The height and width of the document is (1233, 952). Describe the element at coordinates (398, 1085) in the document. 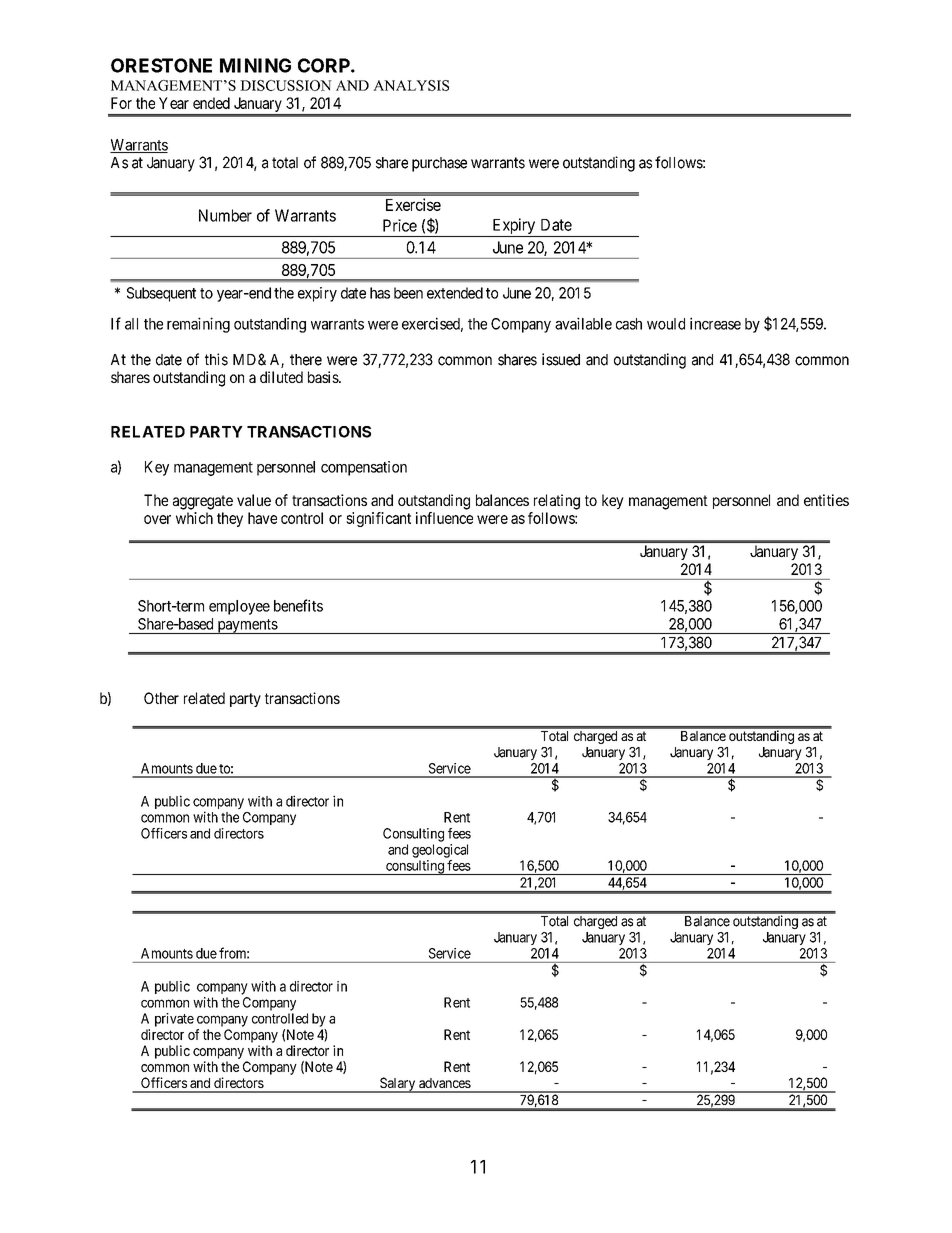

I see `Salary` at that location.
